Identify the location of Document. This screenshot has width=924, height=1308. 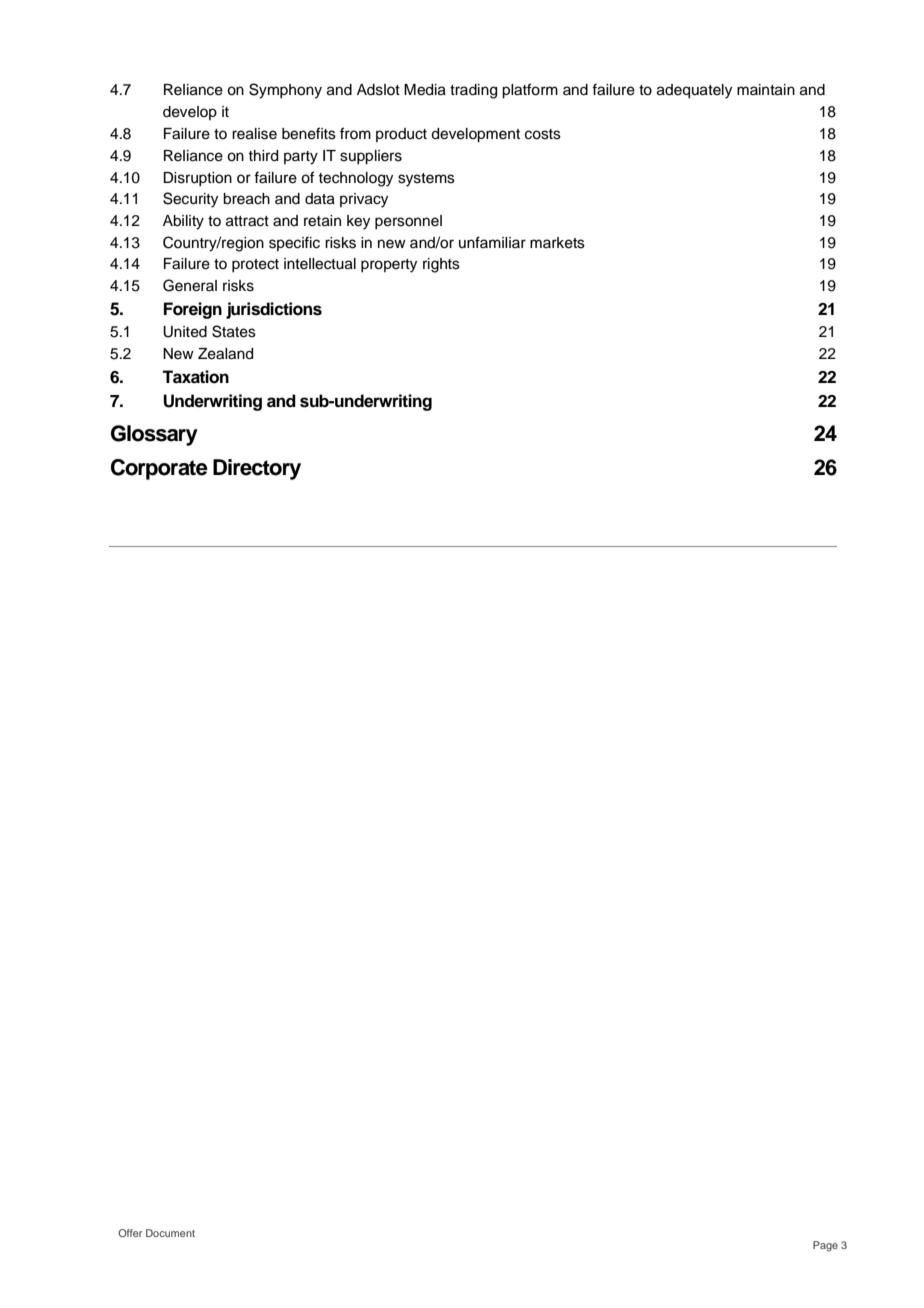
(170, 1233).
